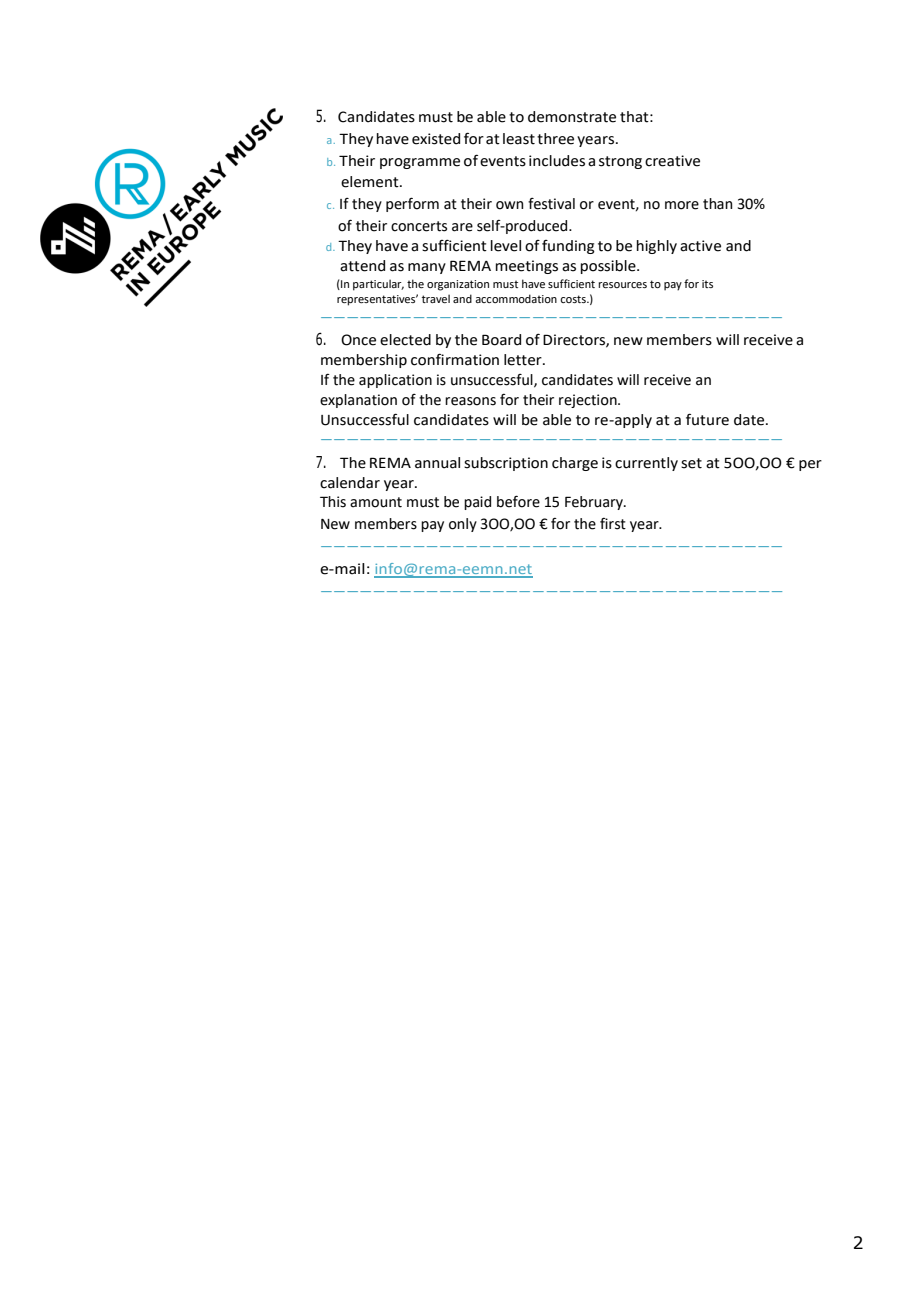  Describe the element at coordinates (572, 117) in the screenshot. I see `demonstrate` at that location.
